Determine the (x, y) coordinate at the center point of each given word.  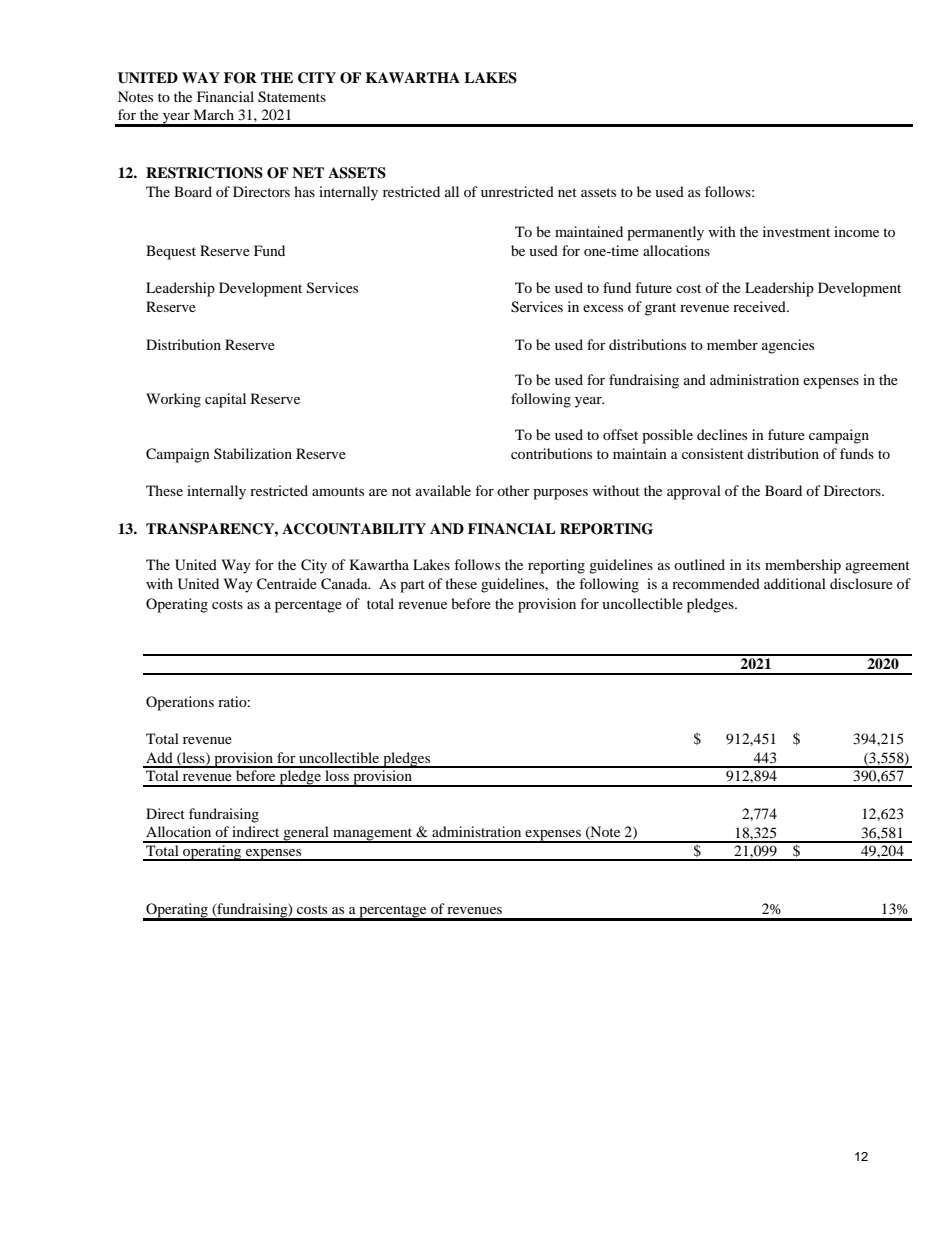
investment (796, 231)
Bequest (171, 252)
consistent (713, 453)
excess (603, 308)
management (373, 835)
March (213, 114)
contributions (551, 453)
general (306, 834)
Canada (345, 584)
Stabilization (253, 453)
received (760, 306)
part (412, 586)
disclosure (861, 583)
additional (795, 583)
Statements (292, 97)
